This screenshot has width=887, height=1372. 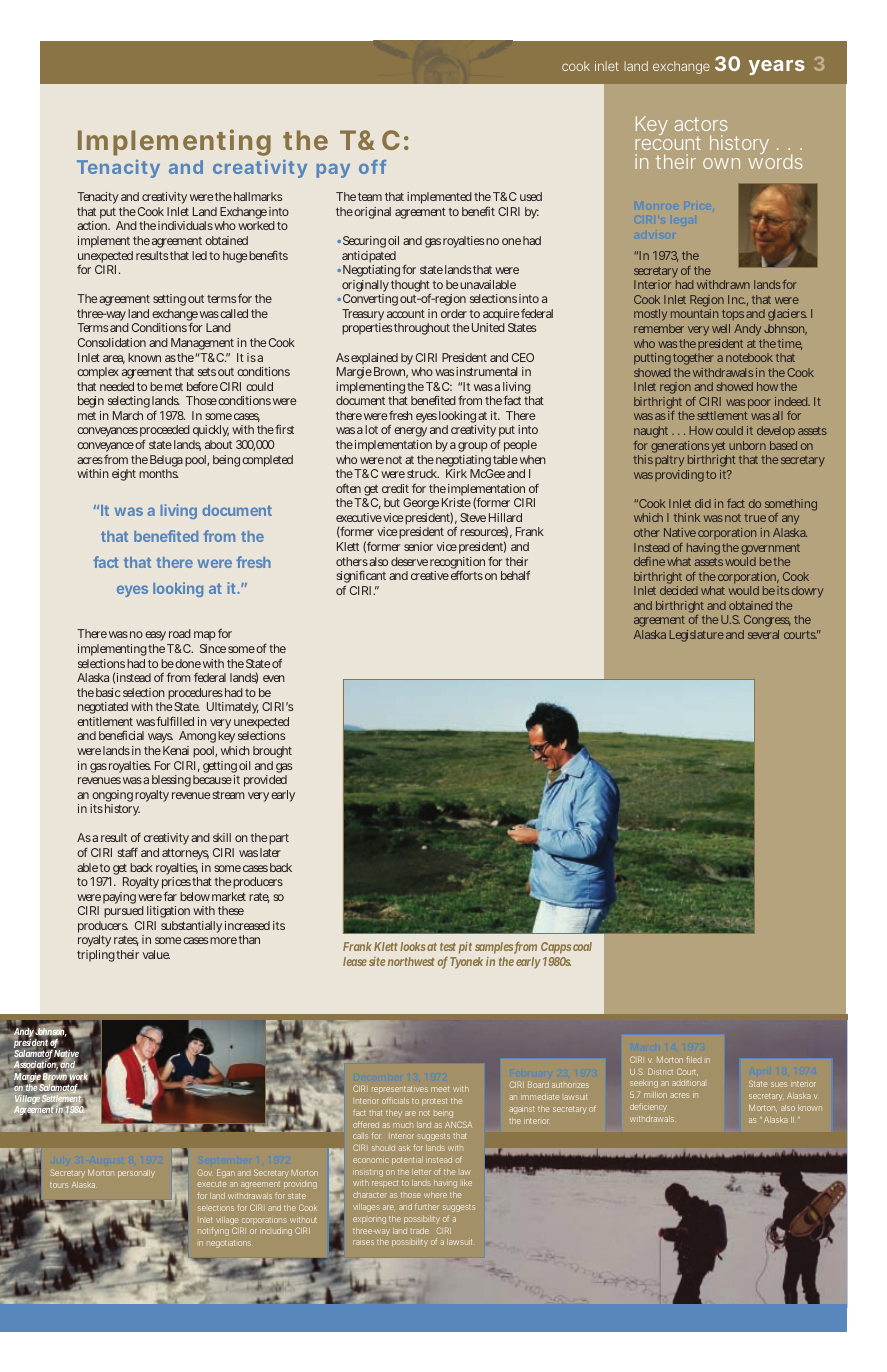 I want to click on further, so click(x=427, y=1206).
